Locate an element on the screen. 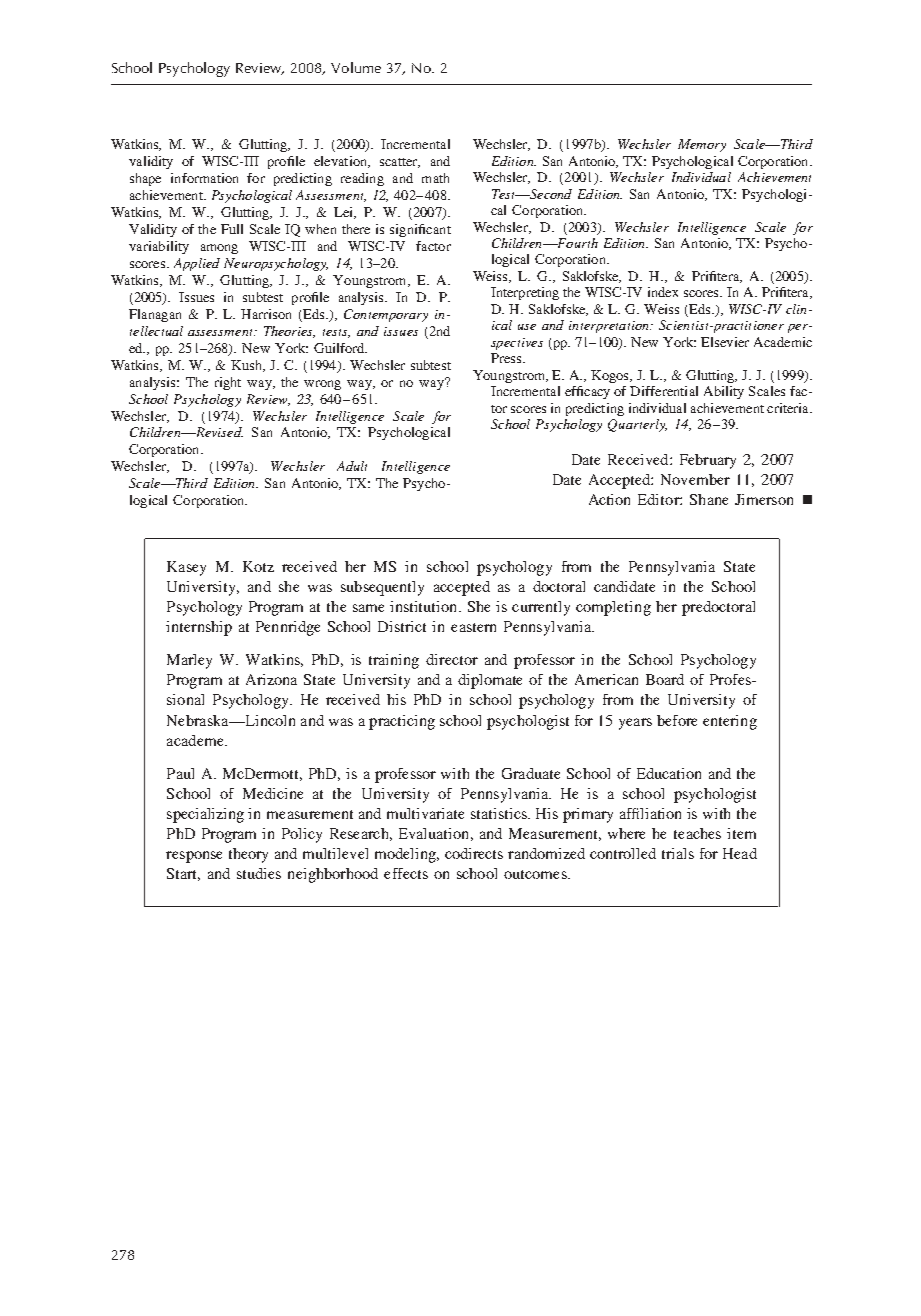 The image size is (921, 1316). modeling is located at coordinates (406, 855).
